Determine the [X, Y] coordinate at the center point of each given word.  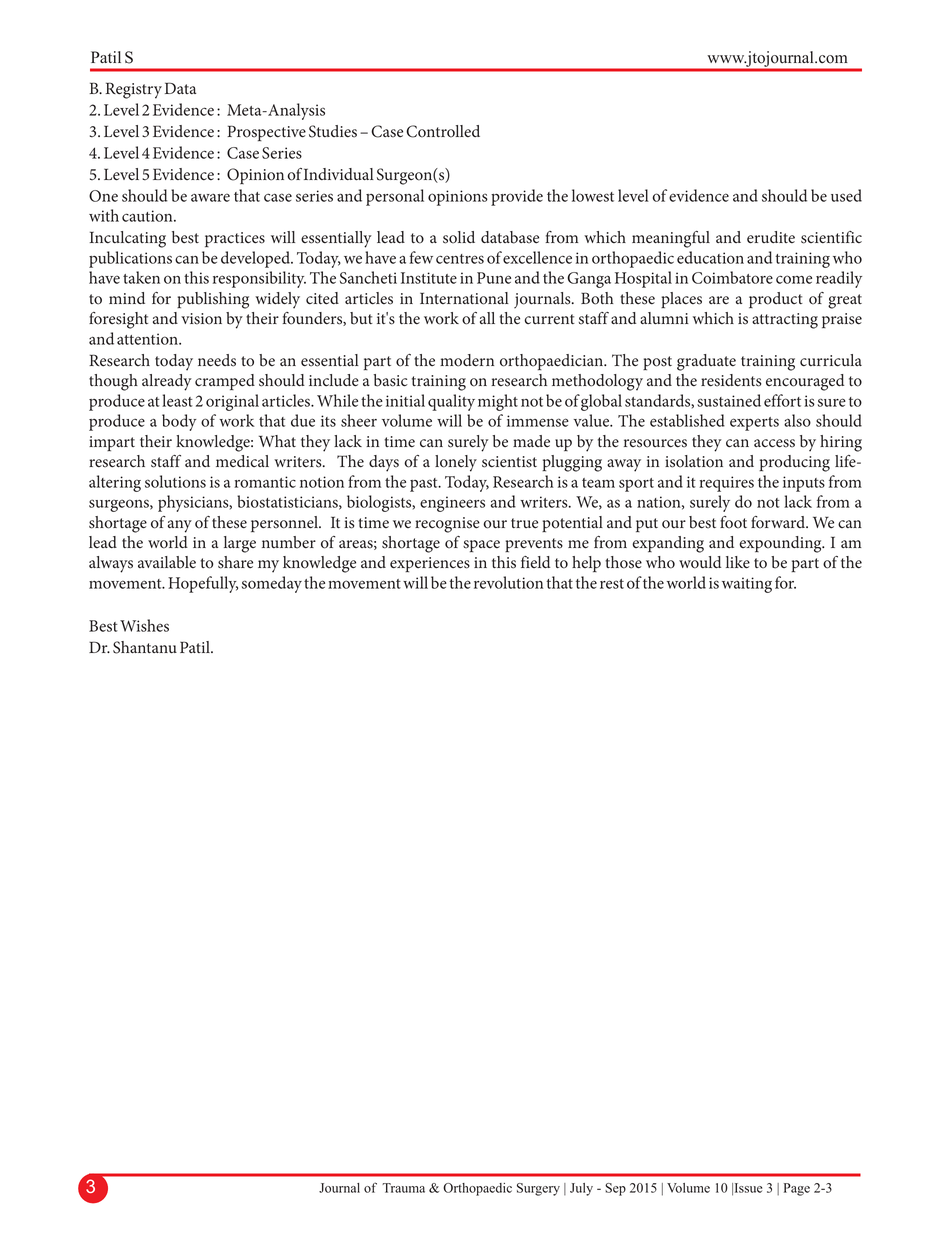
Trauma [403, 1188]
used [846, 195]
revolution [508, 582]
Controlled [443, 131]
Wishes [144, 625]
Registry [134, 90]
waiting [747, 585]
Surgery [538, 1189]
